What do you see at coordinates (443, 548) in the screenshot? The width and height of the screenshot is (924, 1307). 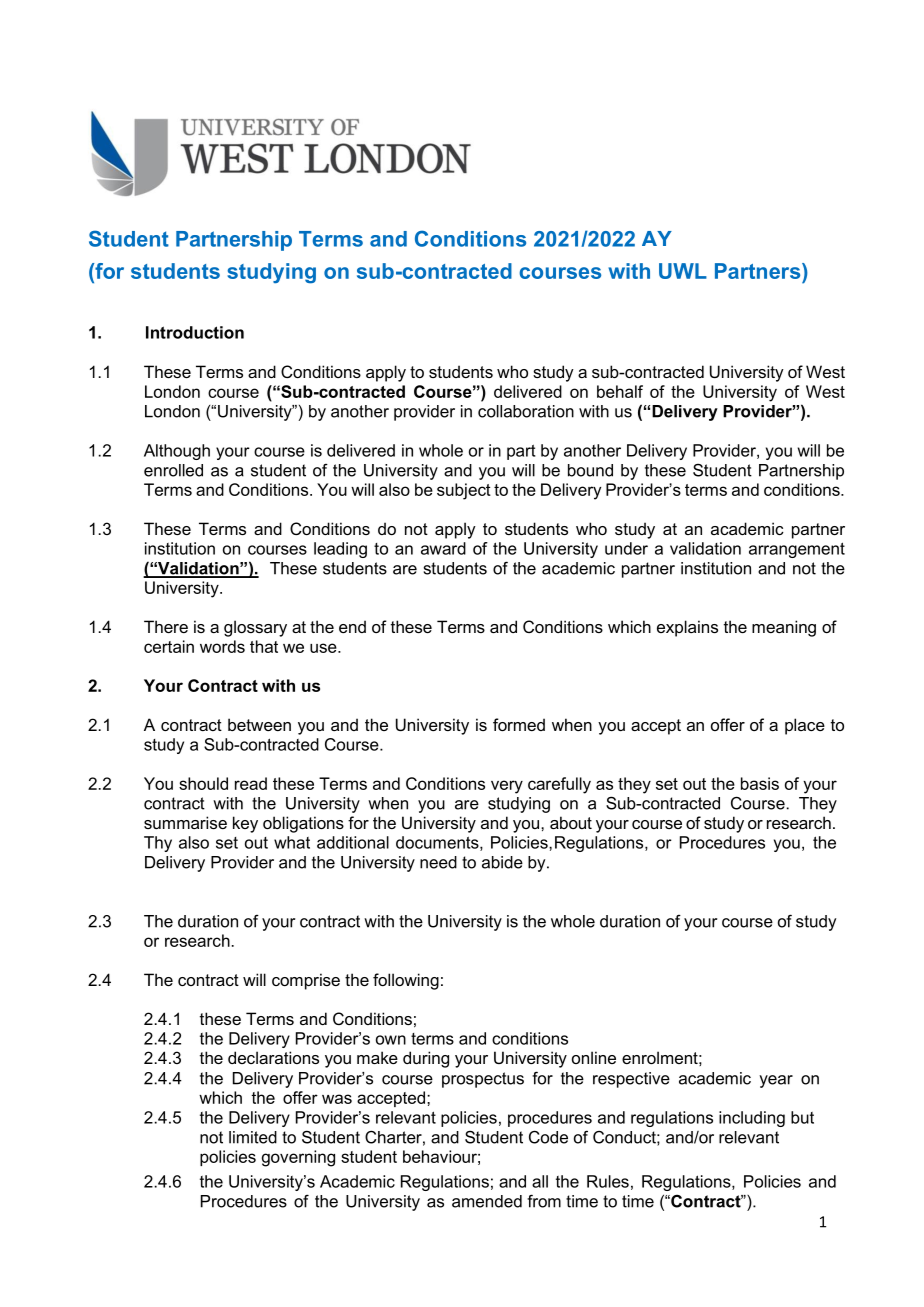 I see `award` at bounding box center [443, 548].
